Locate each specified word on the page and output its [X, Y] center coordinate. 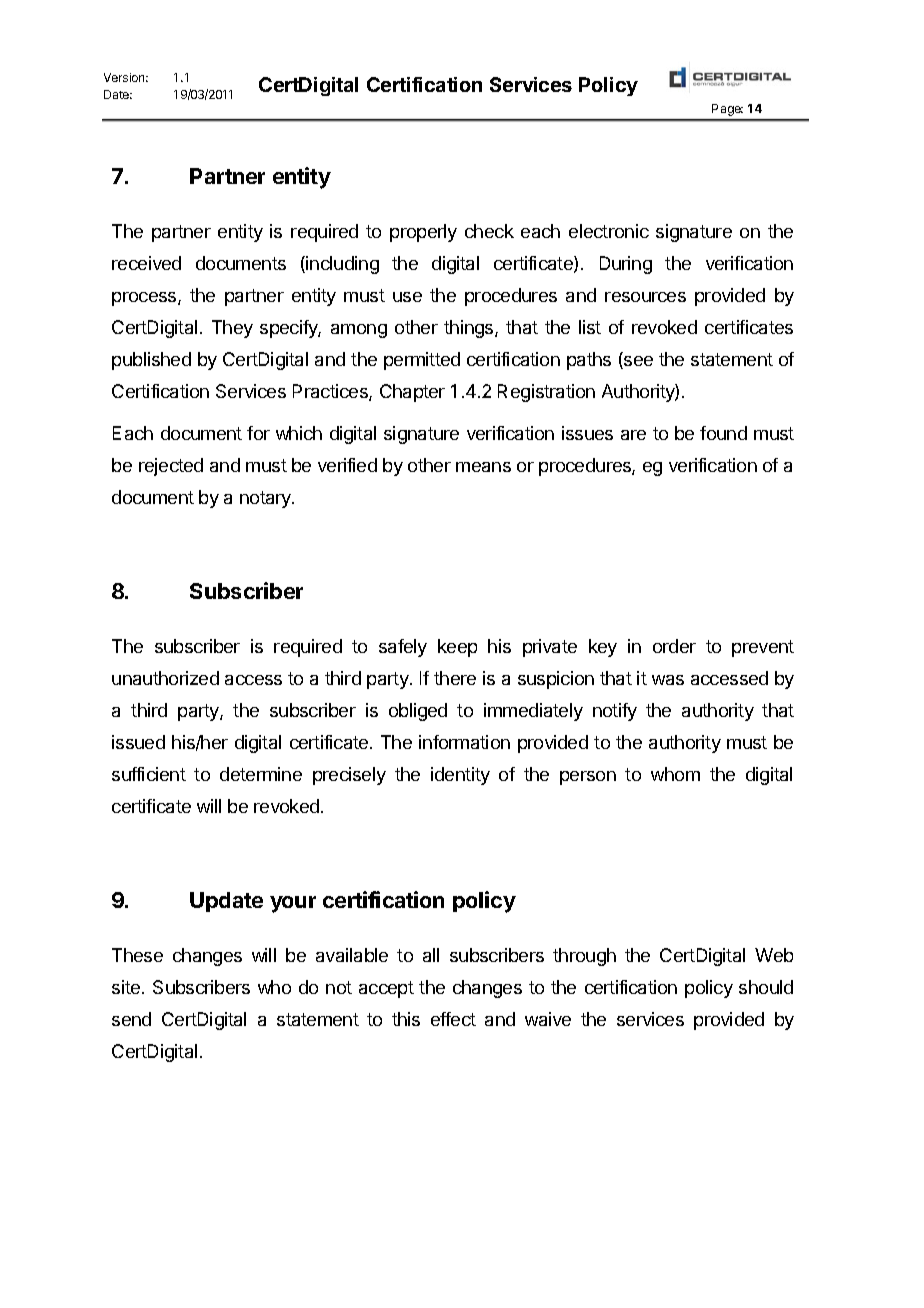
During [626, 265]
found [723, 433]
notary [266, 499]
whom [675, 774]
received [146, 263]
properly [423, 233]
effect [453, 1019]
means [483, 467]
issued [138, 742]
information [464, 742]
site [126, 987]
